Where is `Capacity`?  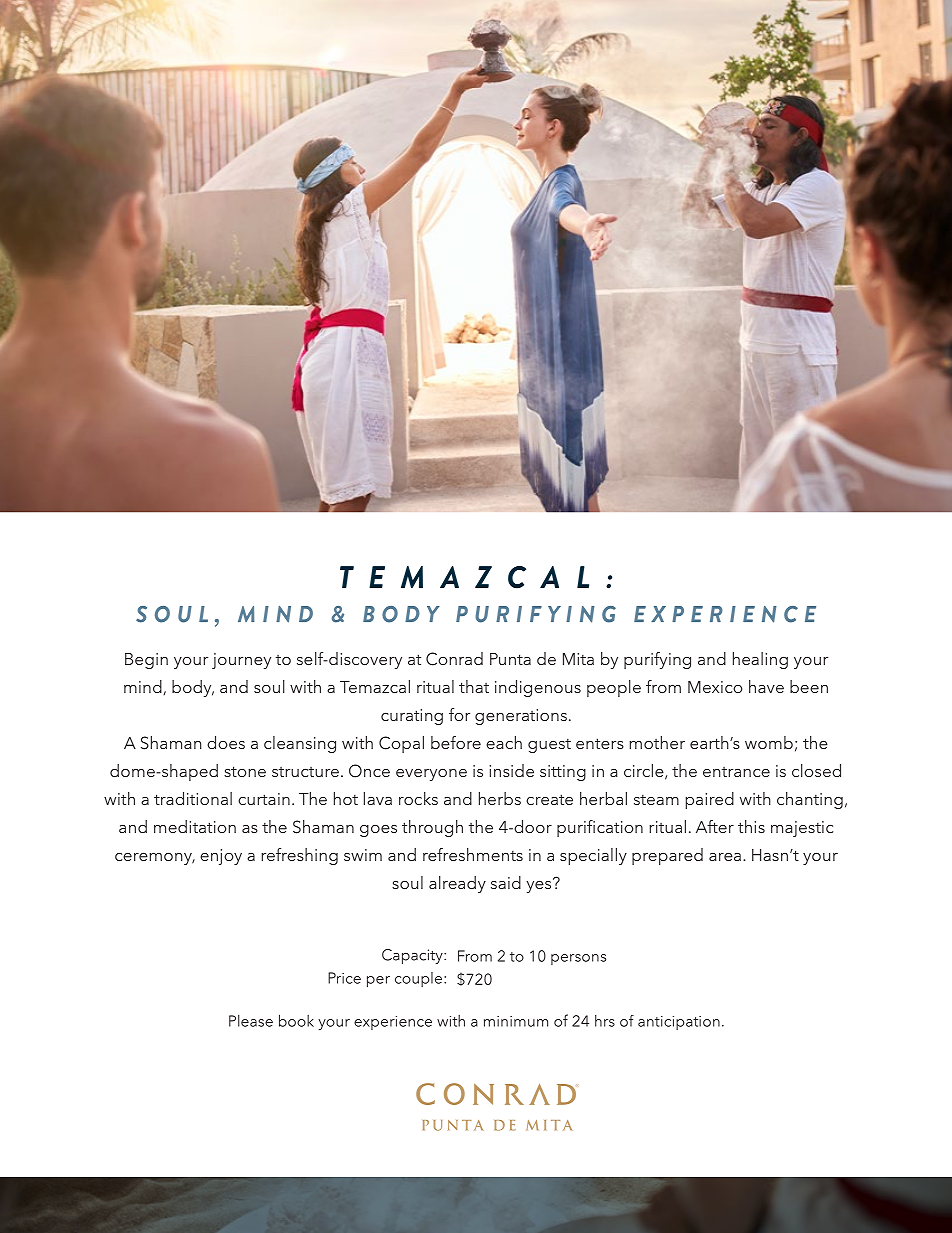 Capacity is located at coordinates (413, 956).
